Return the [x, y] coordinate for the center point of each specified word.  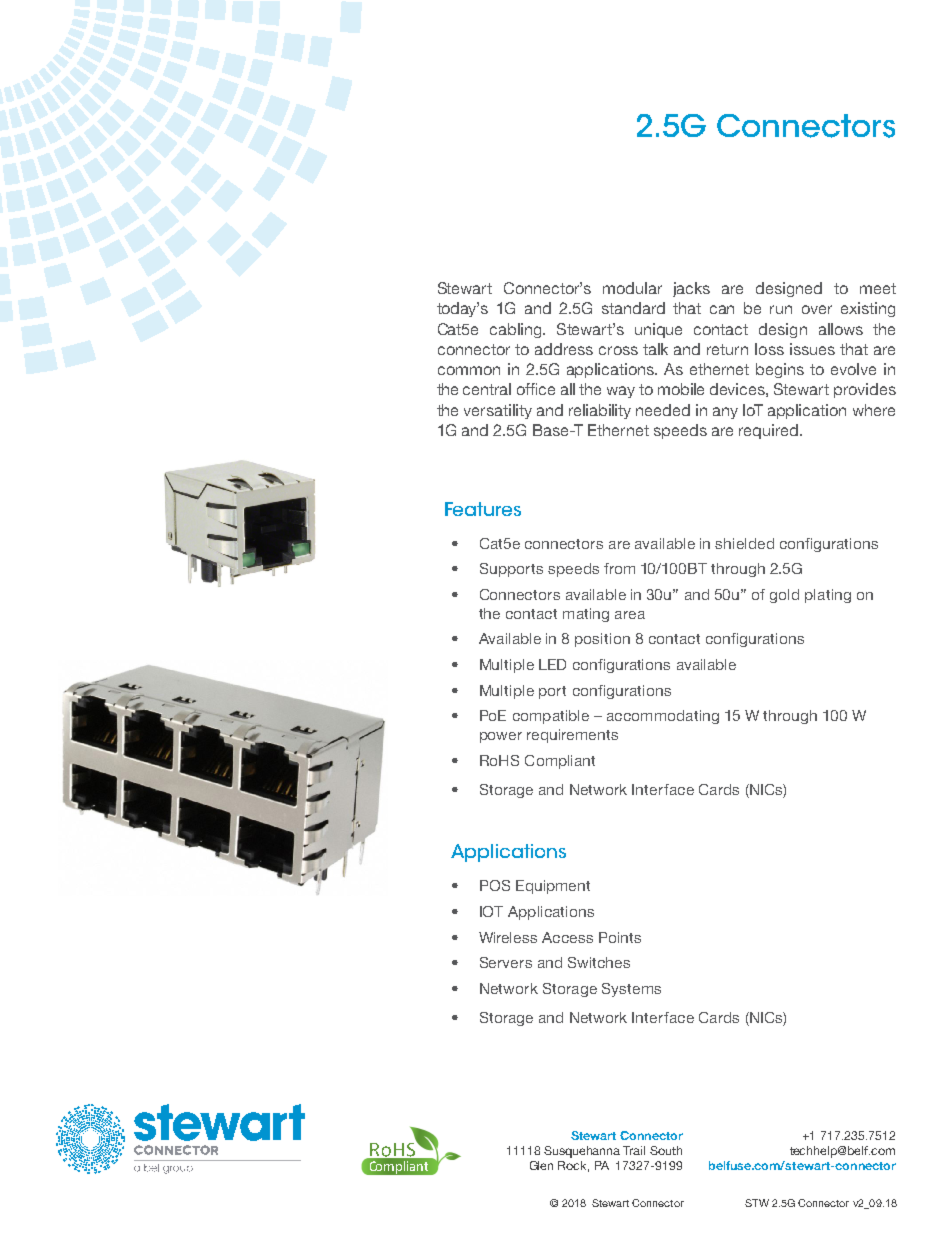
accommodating [663, 717]
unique [658, 330]
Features [483, 509]
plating [828, 596]
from [619, 568]
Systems [631, 990]
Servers [506, 962]
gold [784, 596]
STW [757, 1203]
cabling [517, 330]
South [666, 1150]
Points [620, 937]
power [501, 737]
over [817, 309]
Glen [541, 1165]
